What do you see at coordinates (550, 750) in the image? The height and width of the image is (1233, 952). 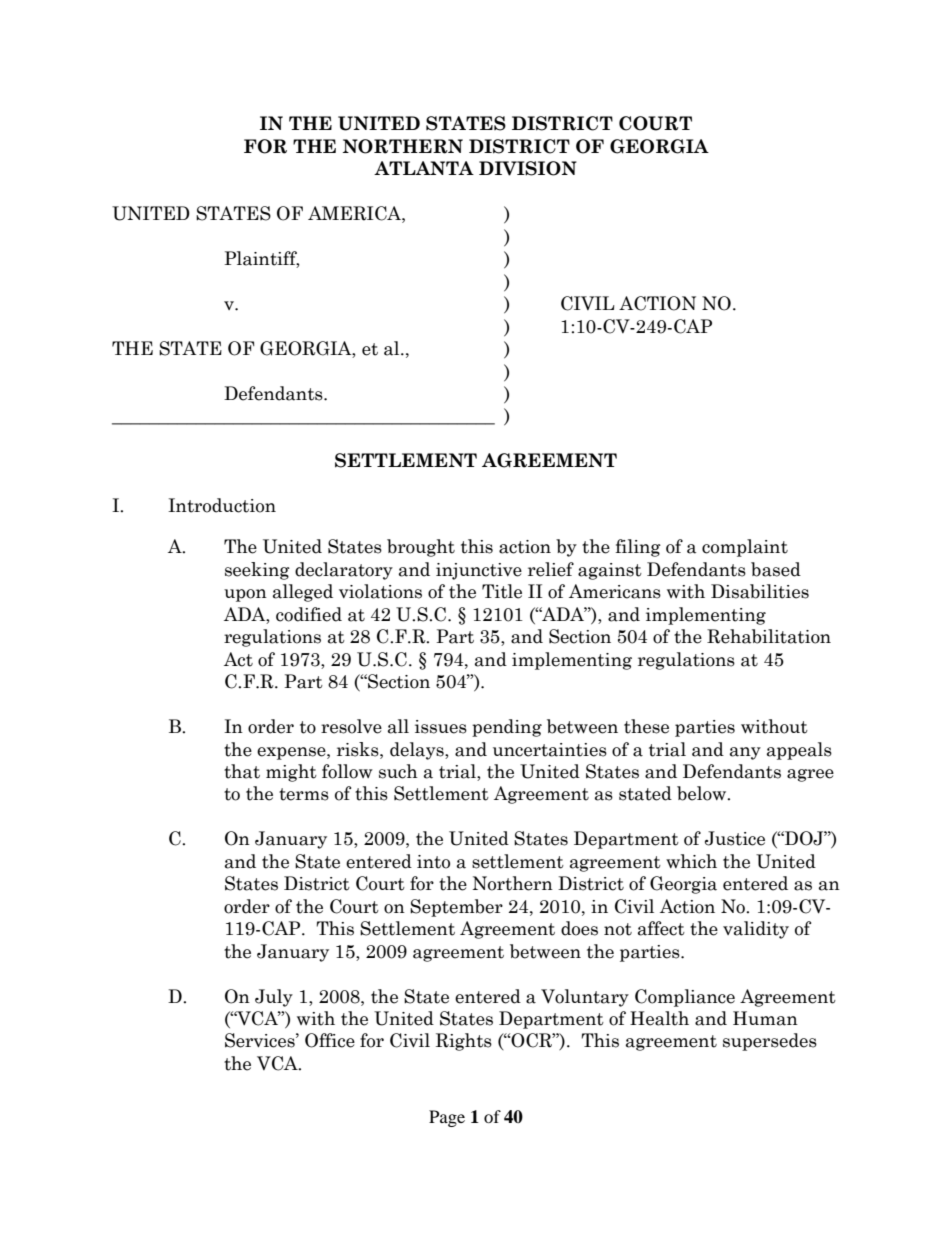 I see `uncertainties` at bounding box center [550, 750].
